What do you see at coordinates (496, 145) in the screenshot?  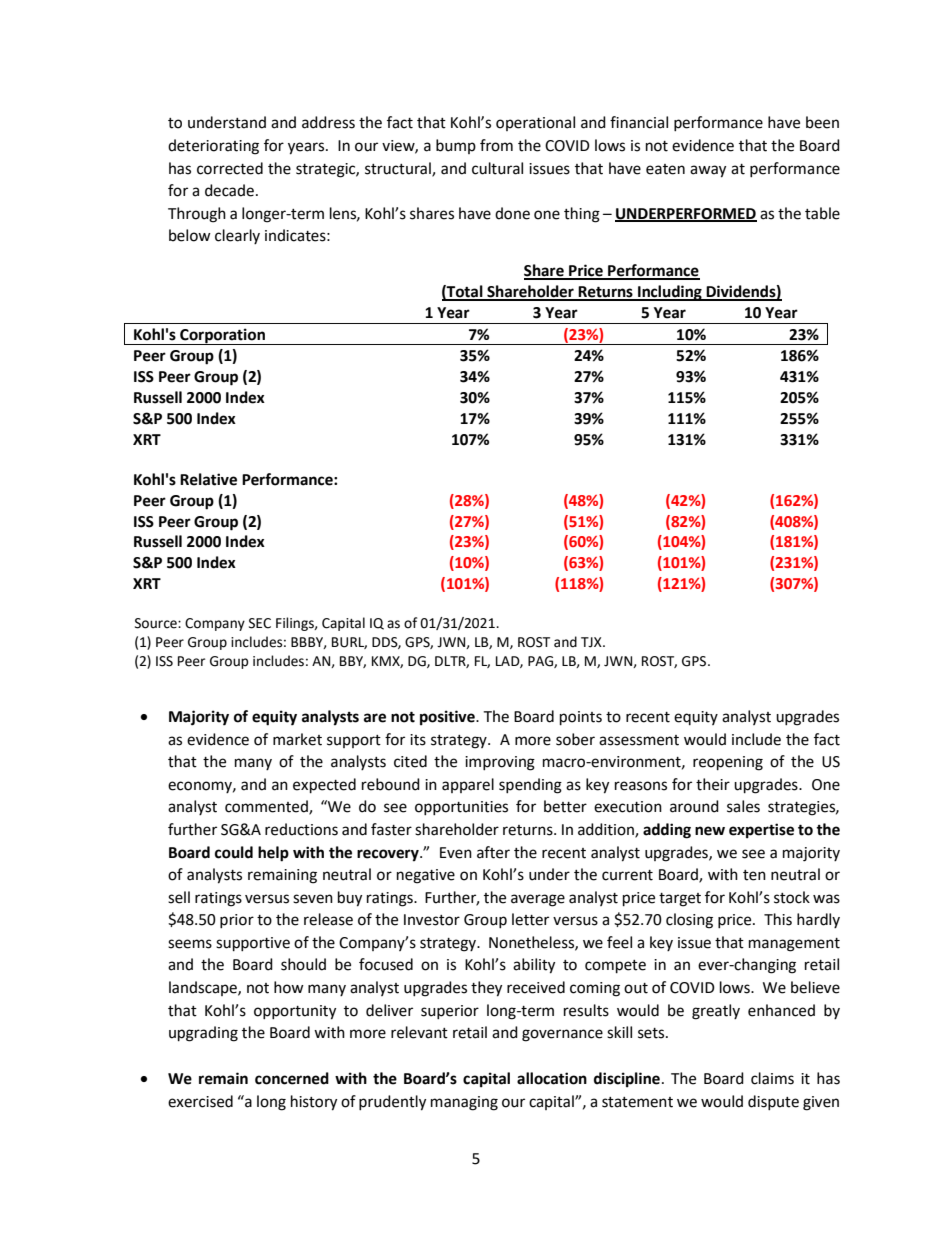 I see `from` at bounding box center [496, 145].
